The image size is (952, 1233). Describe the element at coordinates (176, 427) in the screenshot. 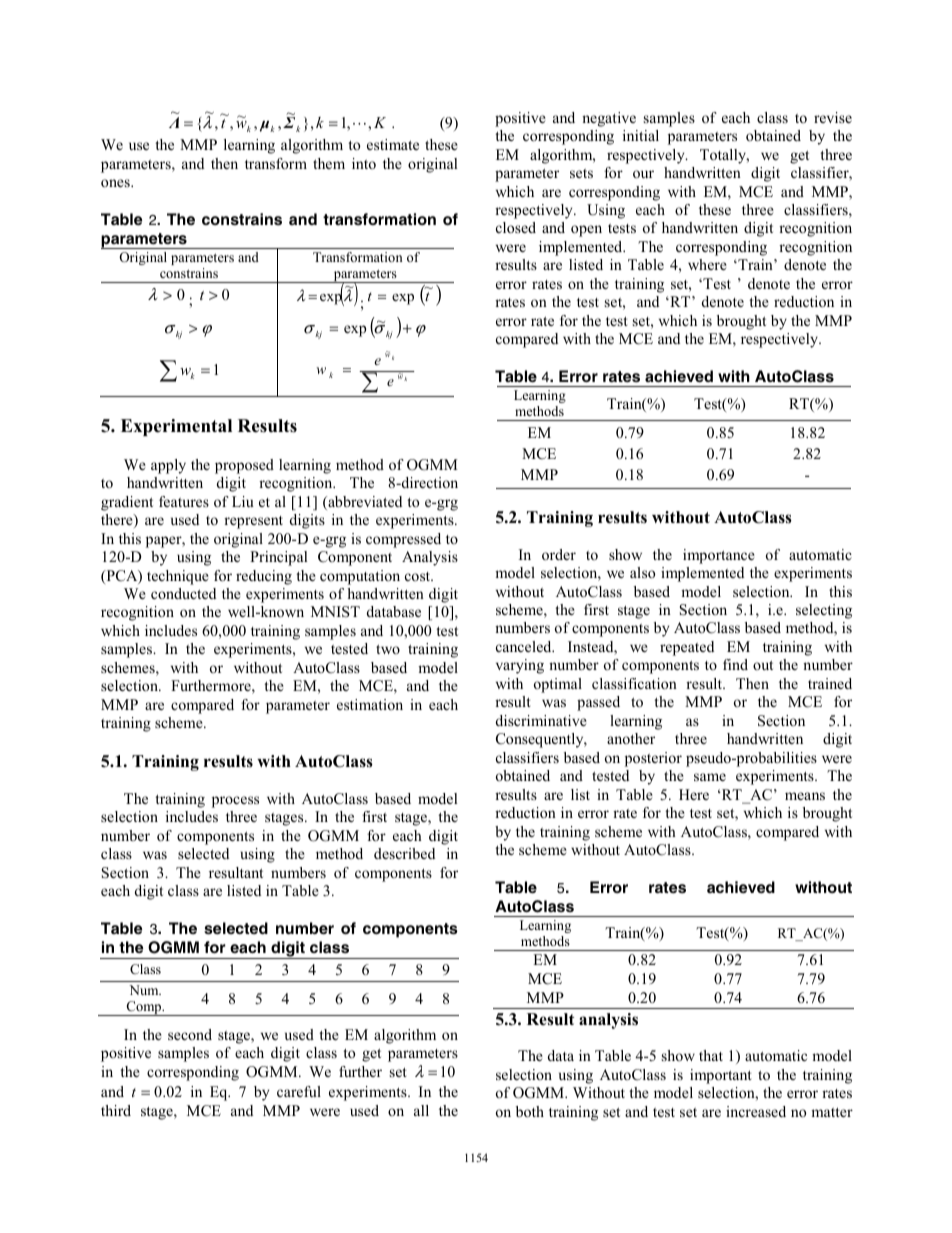

I see `Experimental` at that location.
